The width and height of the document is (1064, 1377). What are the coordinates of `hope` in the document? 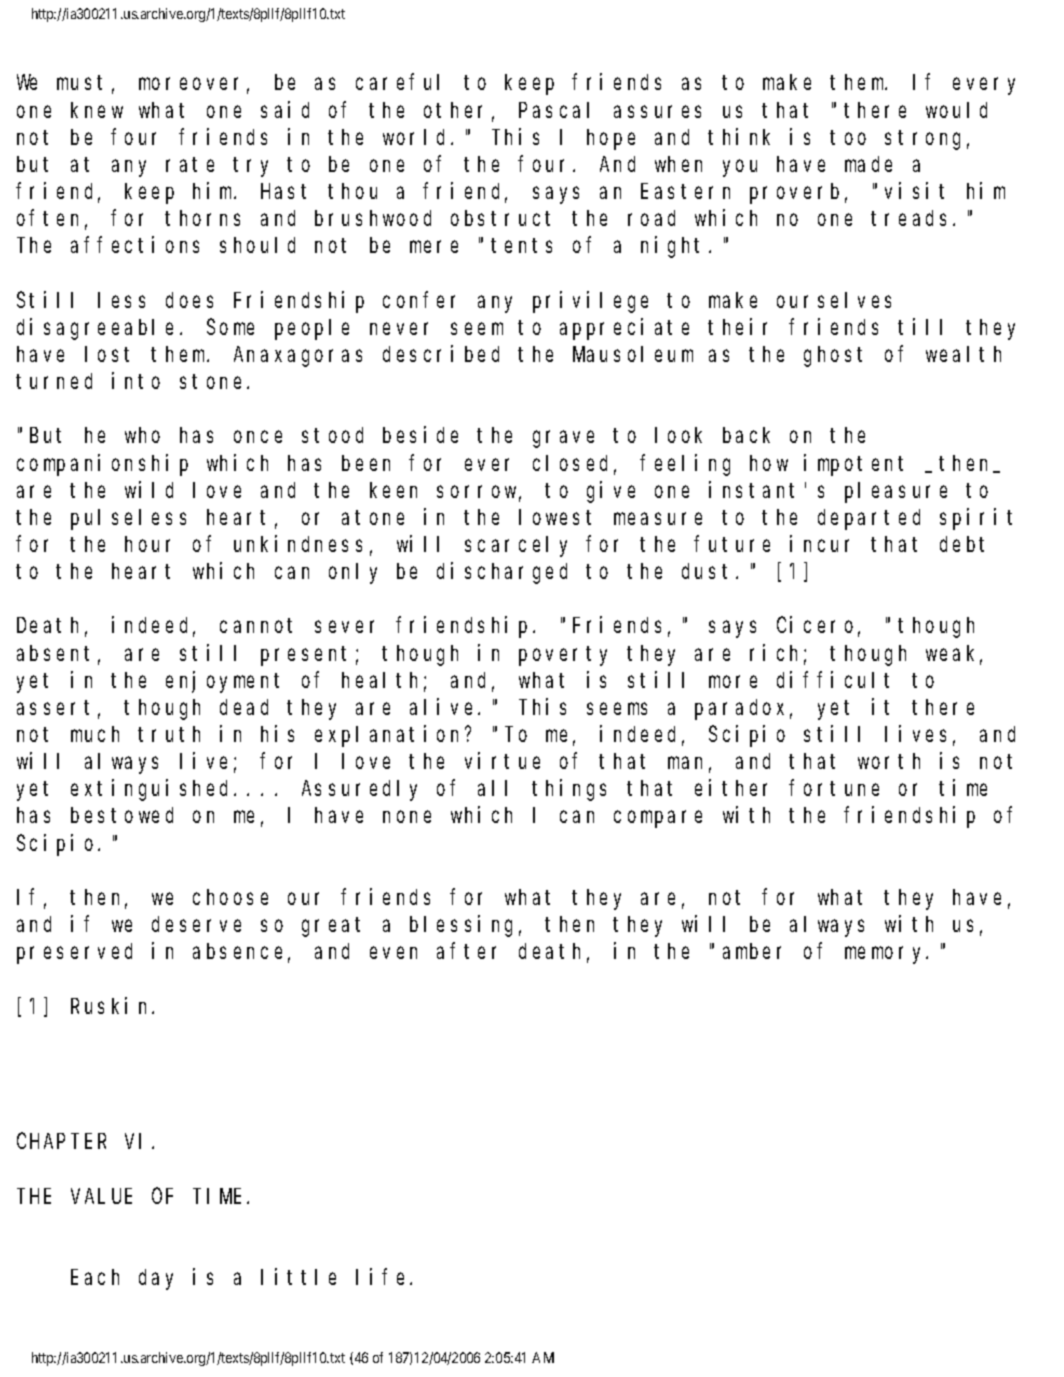 It's located at (611, 139).
